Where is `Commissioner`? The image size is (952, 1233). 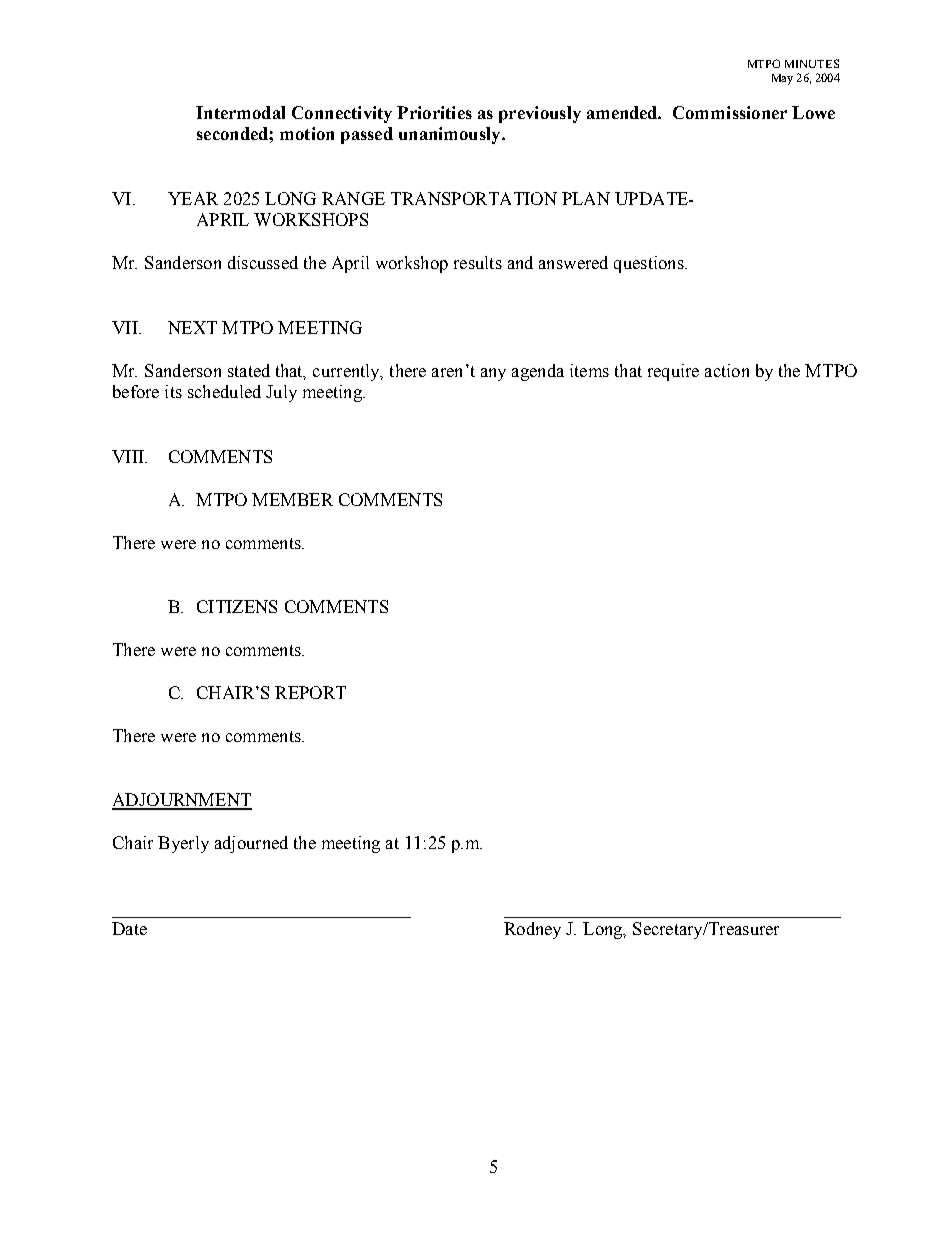
Commissioner is located at coordinates (730, 112).
